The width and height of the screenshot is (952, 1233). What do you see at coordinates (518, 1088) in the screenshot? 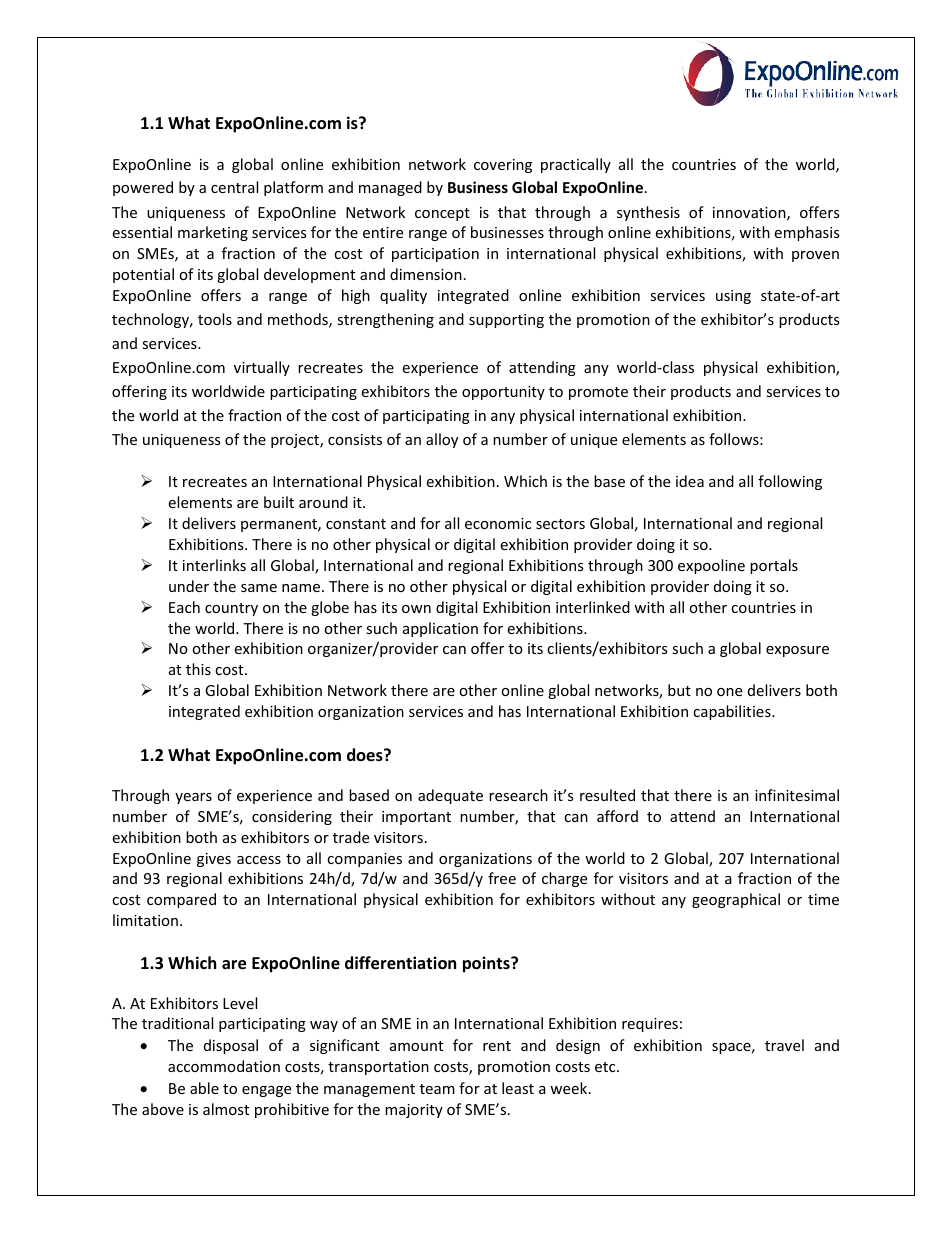
I see `least` at bounding box center [518, 1088].
